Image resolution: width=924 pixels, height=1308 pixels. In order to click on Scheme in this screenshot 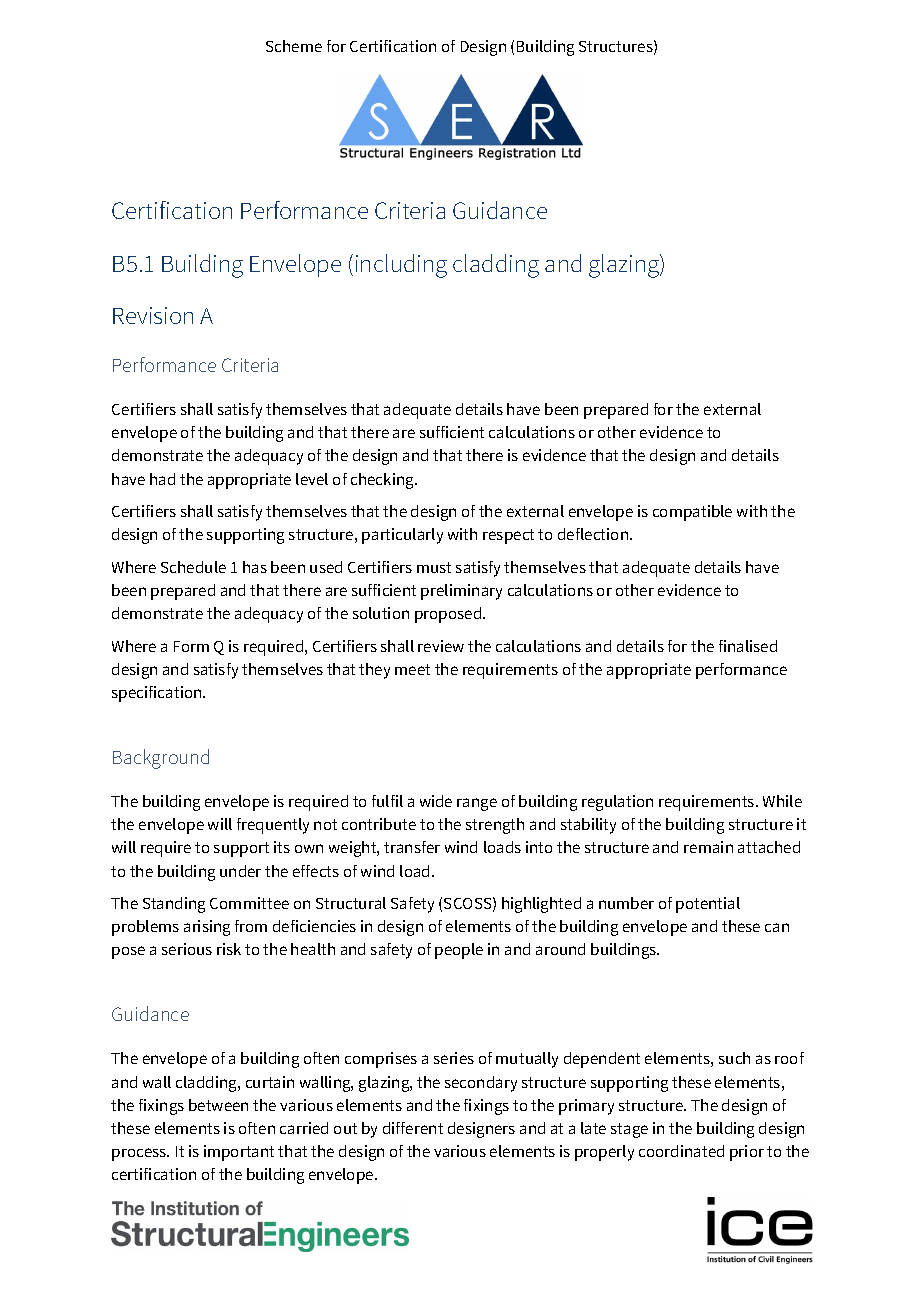, I will do `click(294, 46)`.
